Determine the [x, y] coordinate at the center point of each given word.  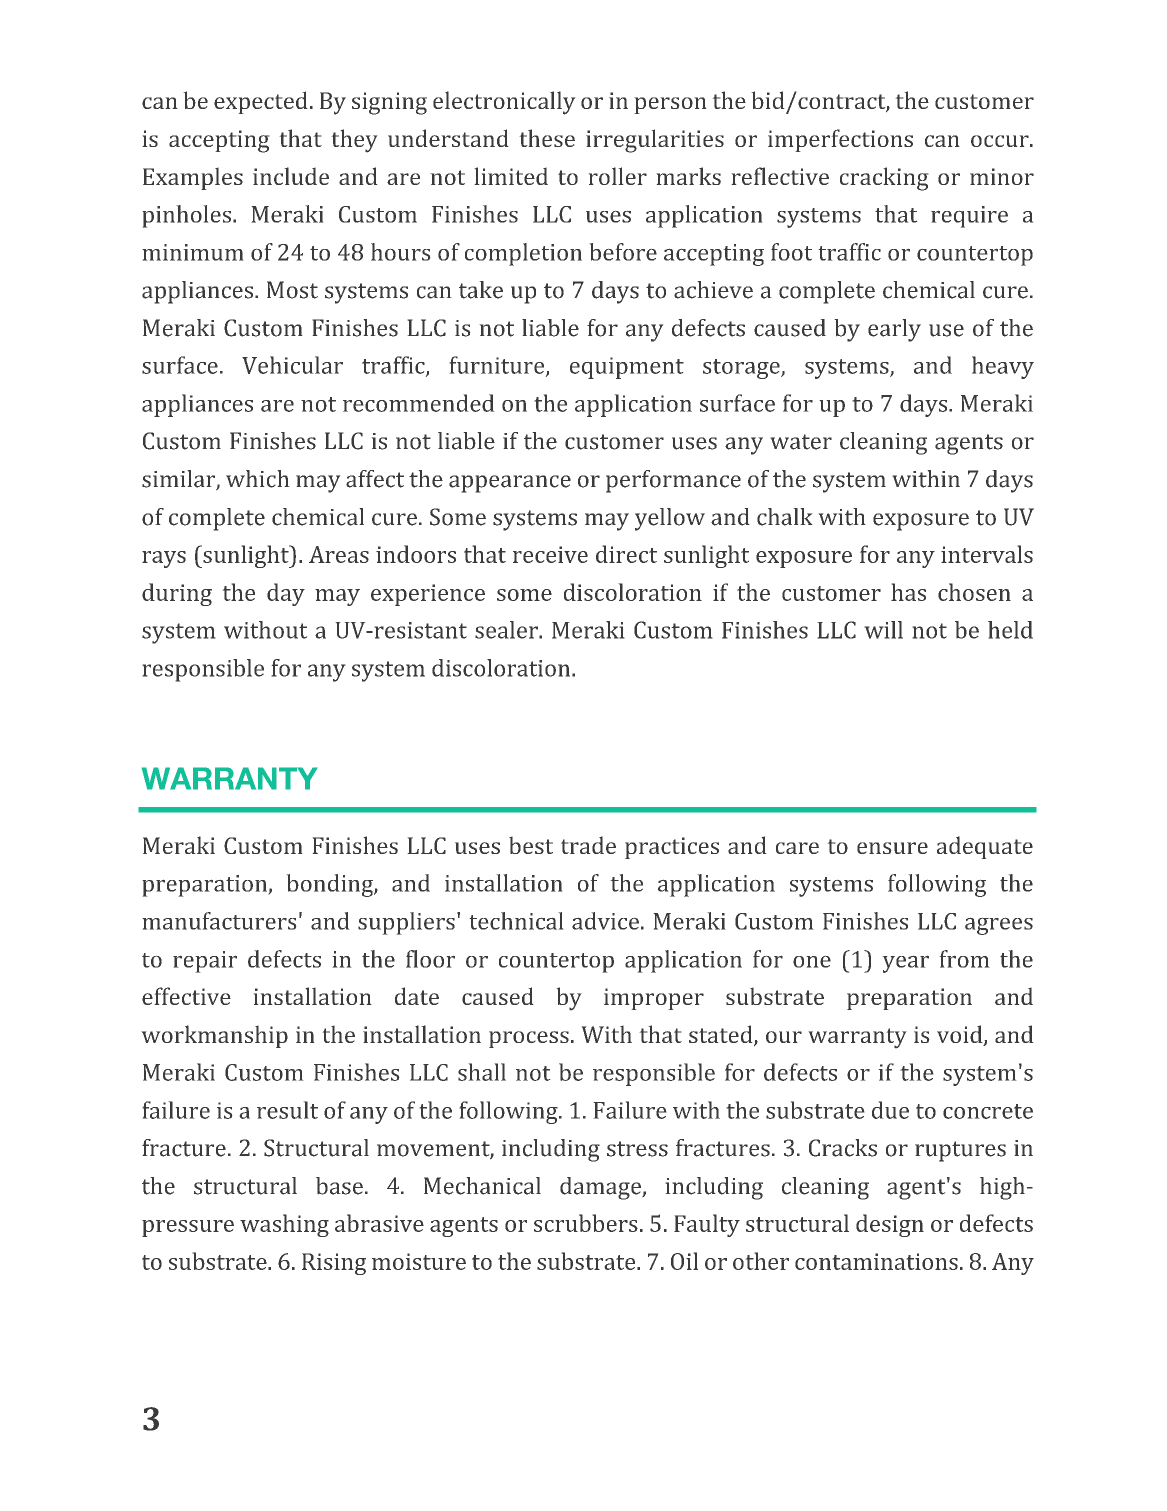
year [905, 964]
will [883, 630]
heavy [1003, 367]
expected [261, 102]
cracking [884, 179]
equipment [627, 368]
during [177, 594]
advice [605, 921]
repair [205, 962]
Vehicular [292, 365]
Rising [334, 1264]
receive [550, 554]
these [547, 138]
